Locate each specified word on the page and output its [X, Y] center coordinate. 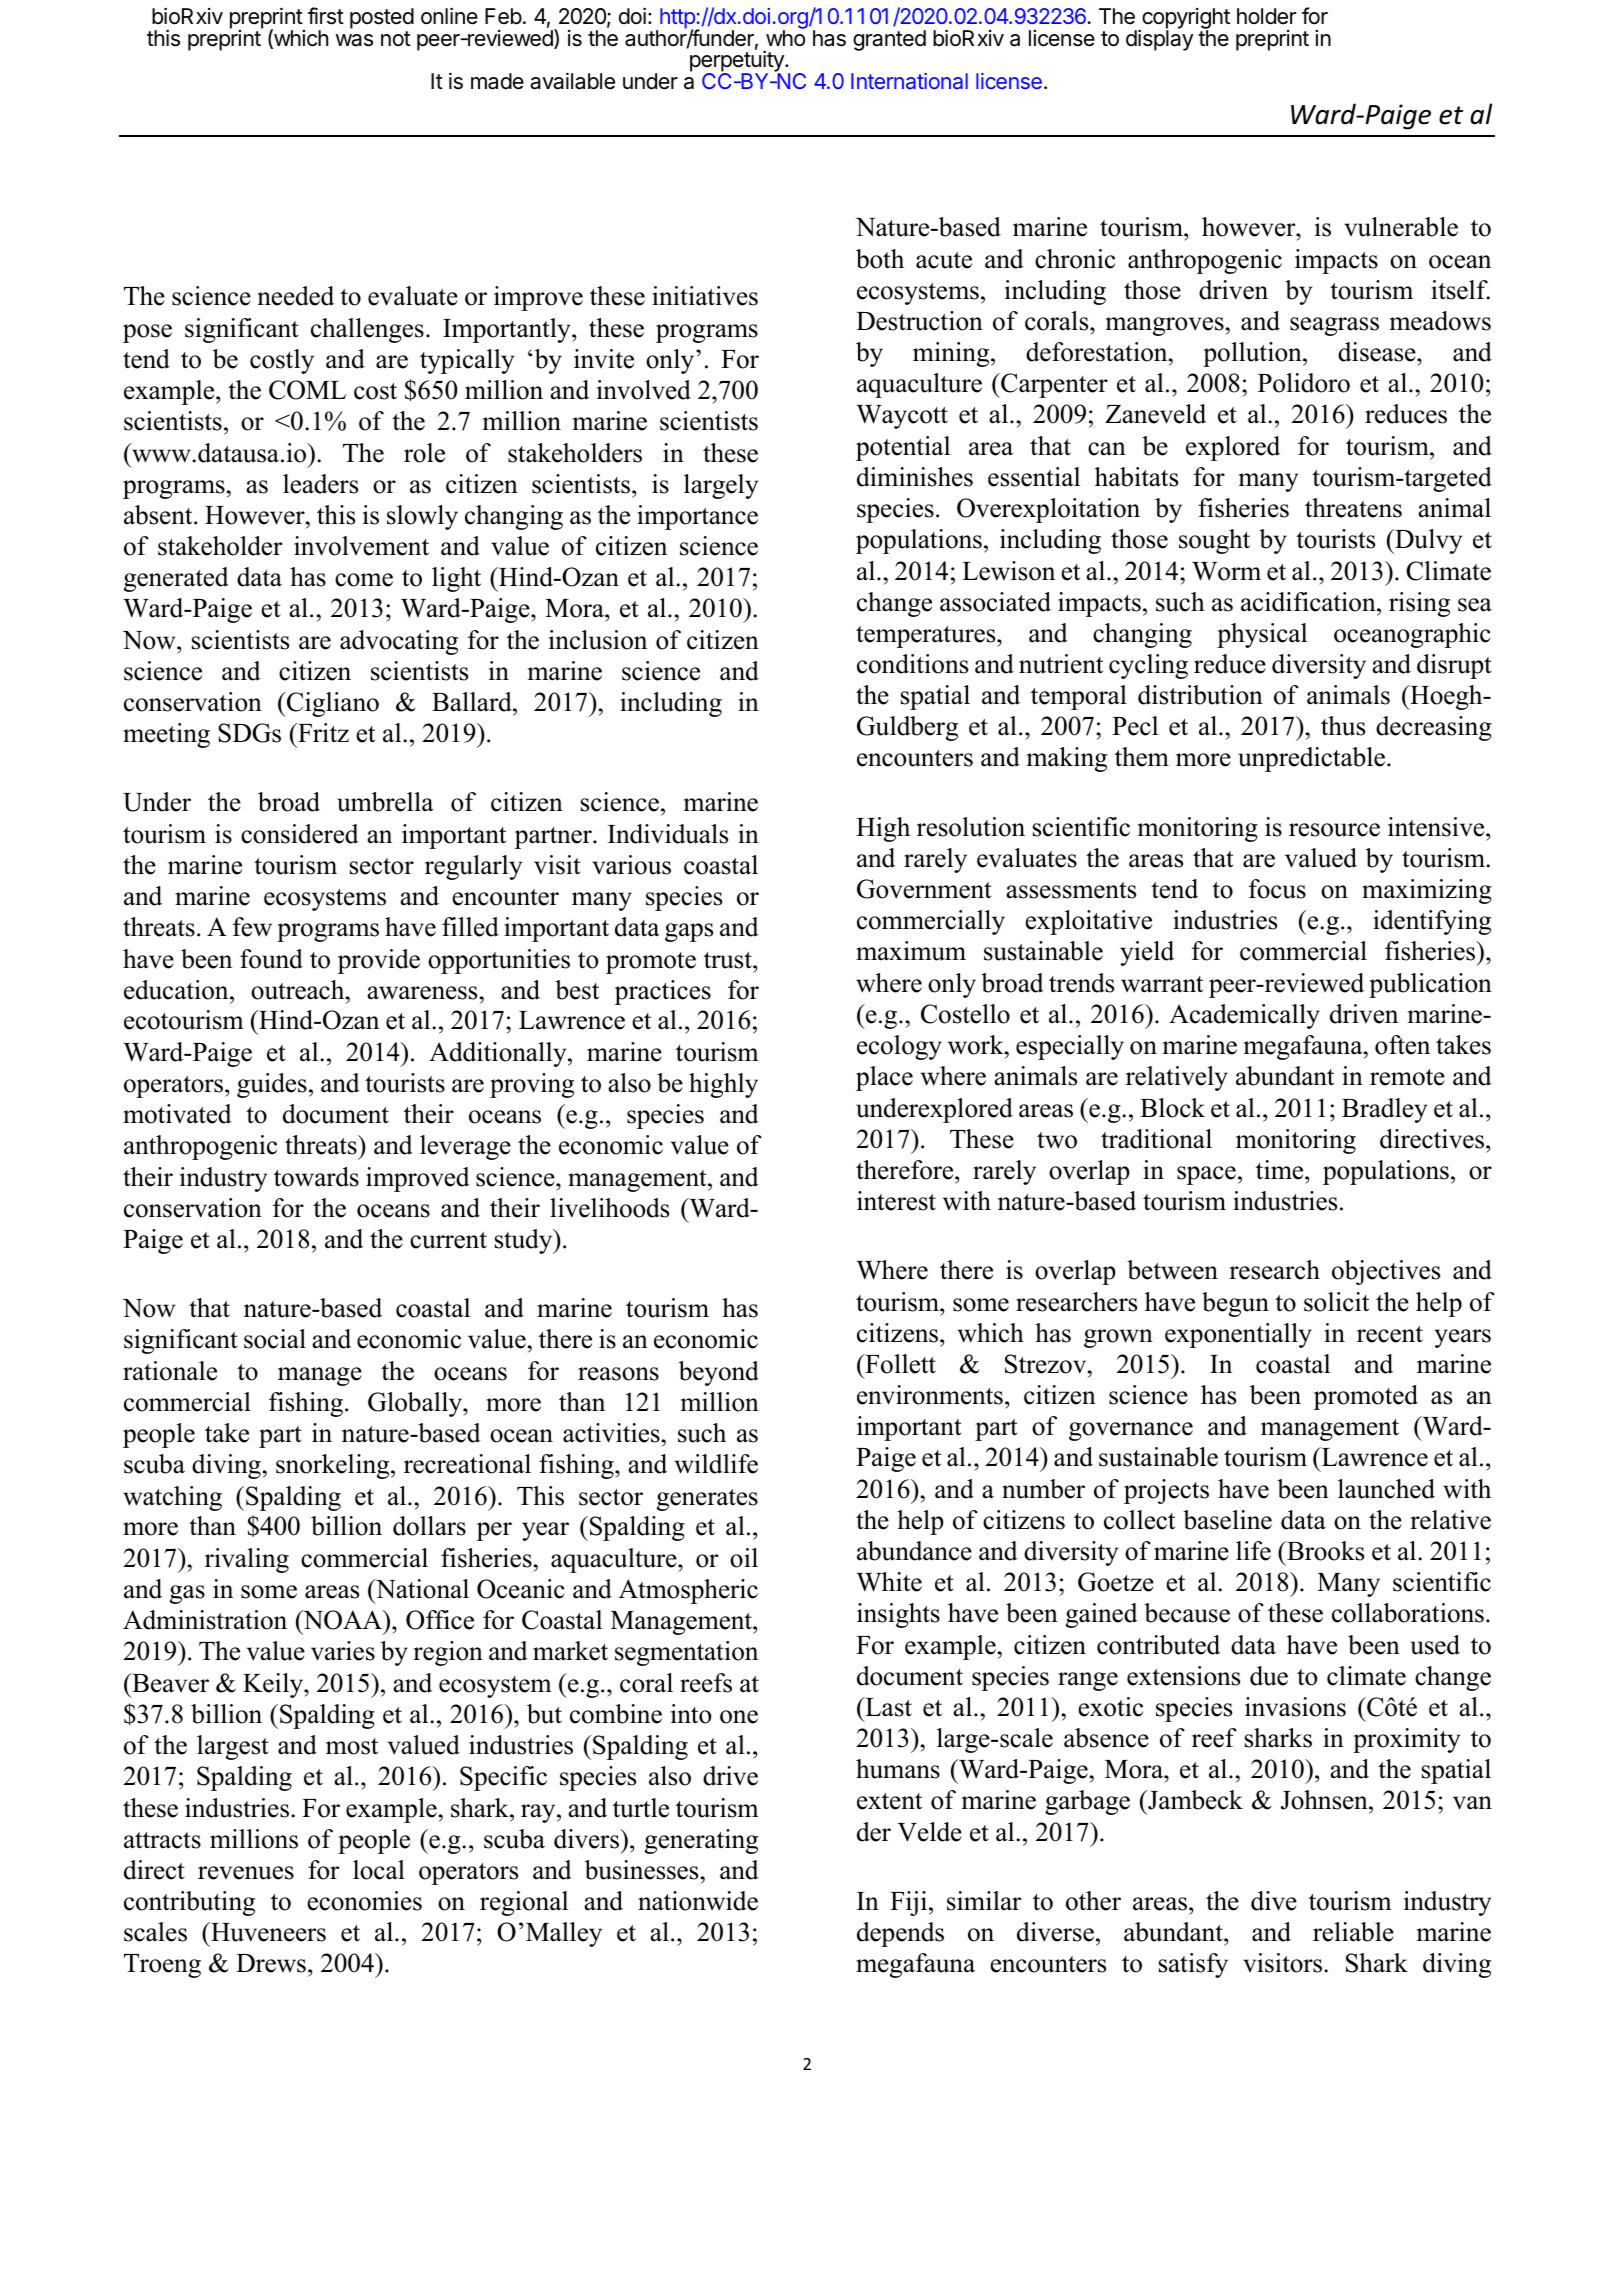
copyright [1185, 20]
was [354, 40]
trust [729, 960]
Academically [1244, 1016]
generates [707, 1500]
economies [364, 1901]
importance [697, 517]
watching [172, 1498]
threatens [1353, 508]
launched [1386, 1489]
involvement [361, 546]
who [785, 37]
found [271, 959]
